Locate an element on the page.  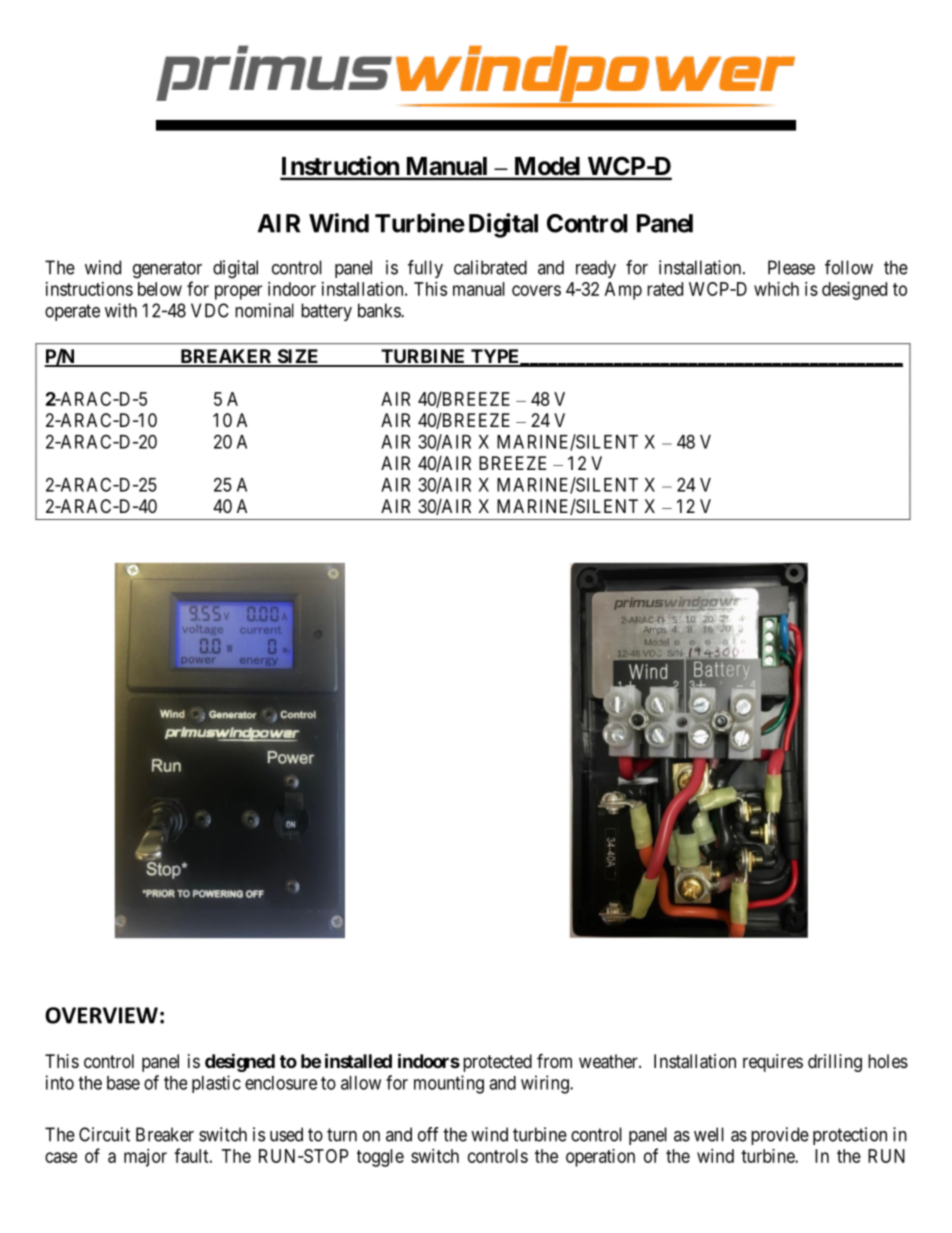
which is located at coordinates (776, 289).
